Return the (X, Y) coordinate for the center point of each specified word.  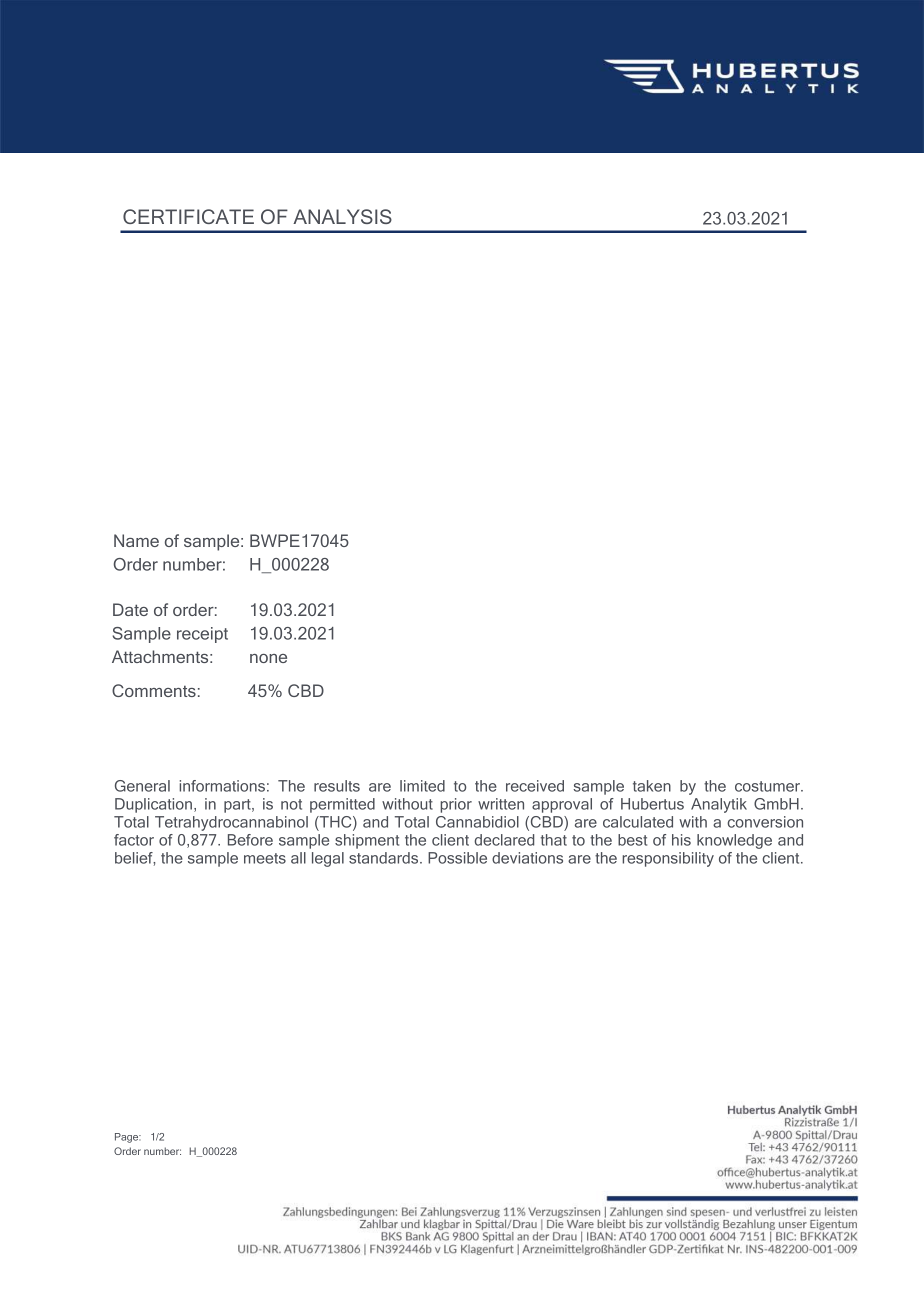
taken (652, 786)
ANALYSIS (342, 216)
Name (136, 540)
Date (130, 609)
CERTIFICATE (188, 216)
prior (456, 805)
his (681, 840)
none (268, 658)
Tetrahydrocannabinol (231, 823)
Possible (457, 858)
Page (128, 1138)
